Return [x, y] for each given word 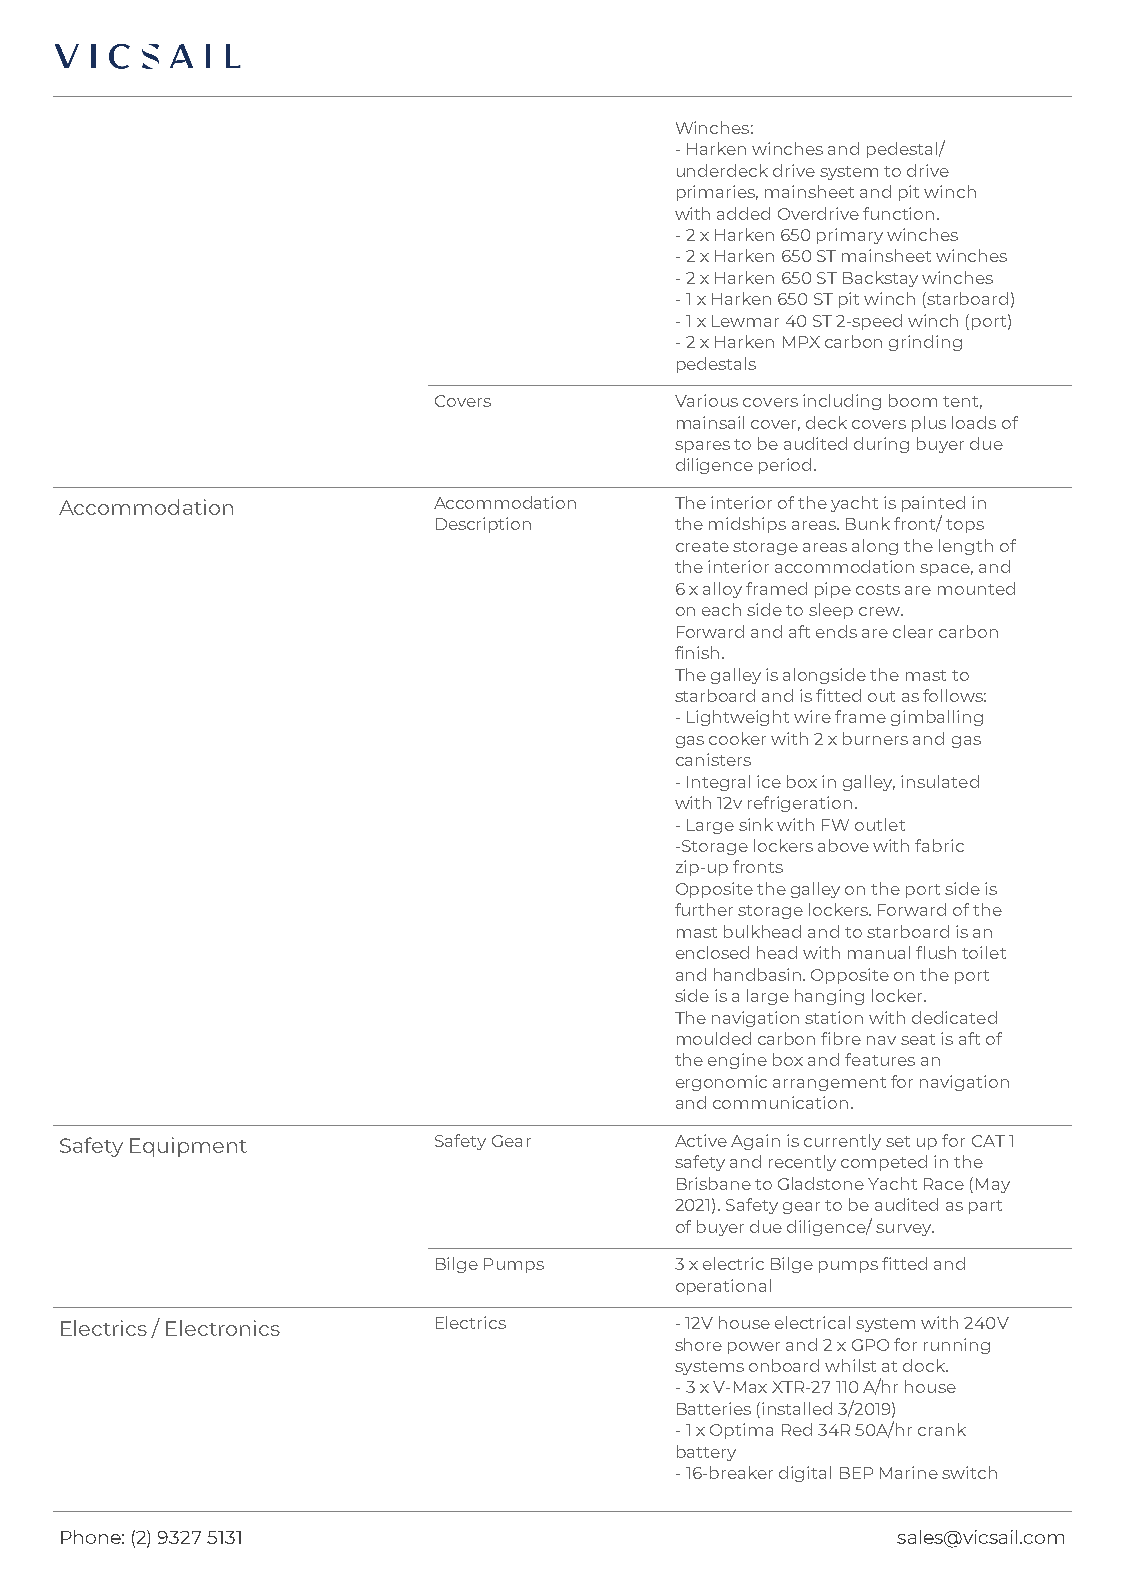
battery [706, 1453]
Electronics [223, 1328]
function [898, 213]
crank [942, 1429]
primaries [717, 193]
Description [483, 525]
